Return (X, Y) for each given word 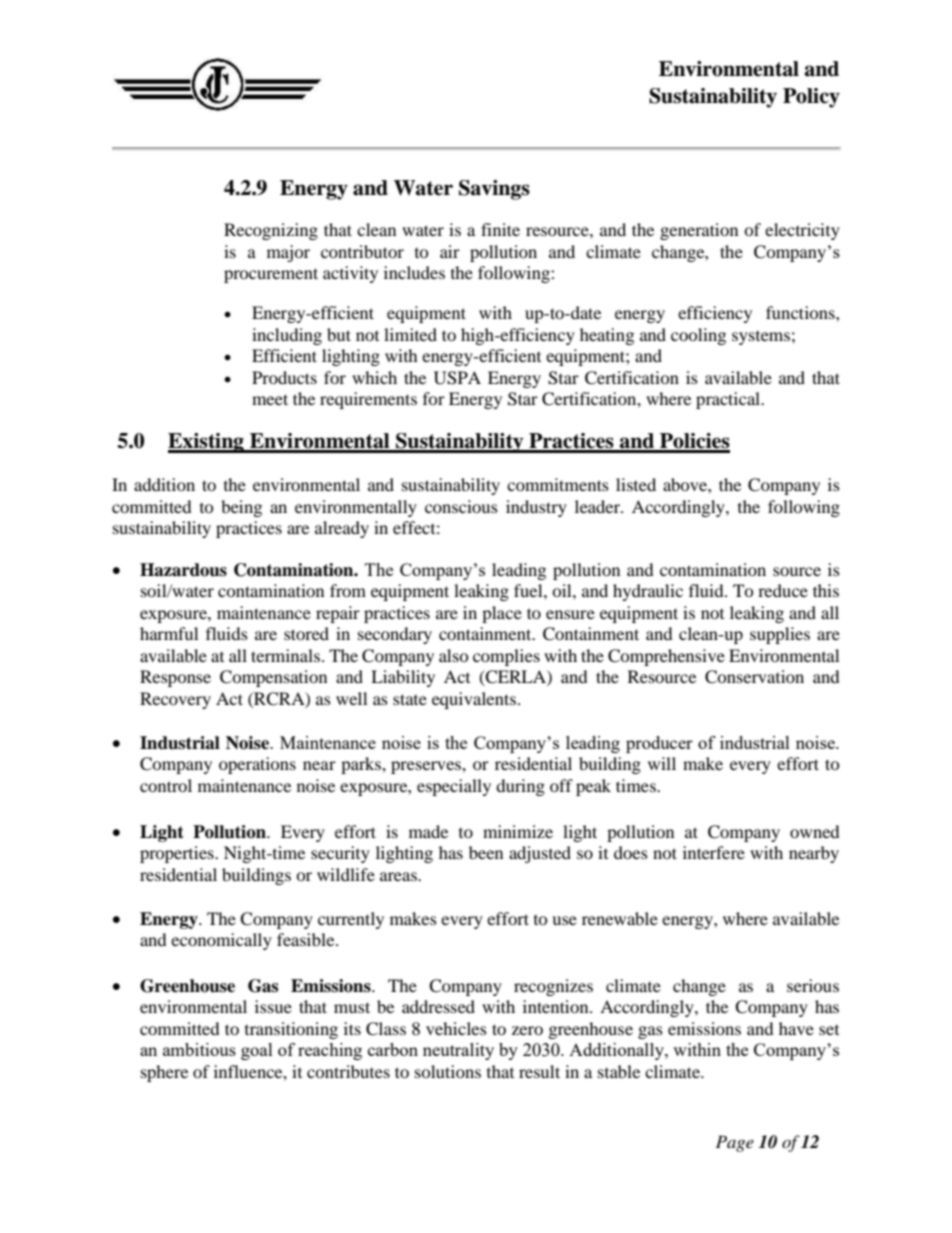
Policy (811, 98)
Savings (494, 190)
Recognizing (271, 231)
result (539, 1071)
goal (257, 1051)
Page (735, 1143)
